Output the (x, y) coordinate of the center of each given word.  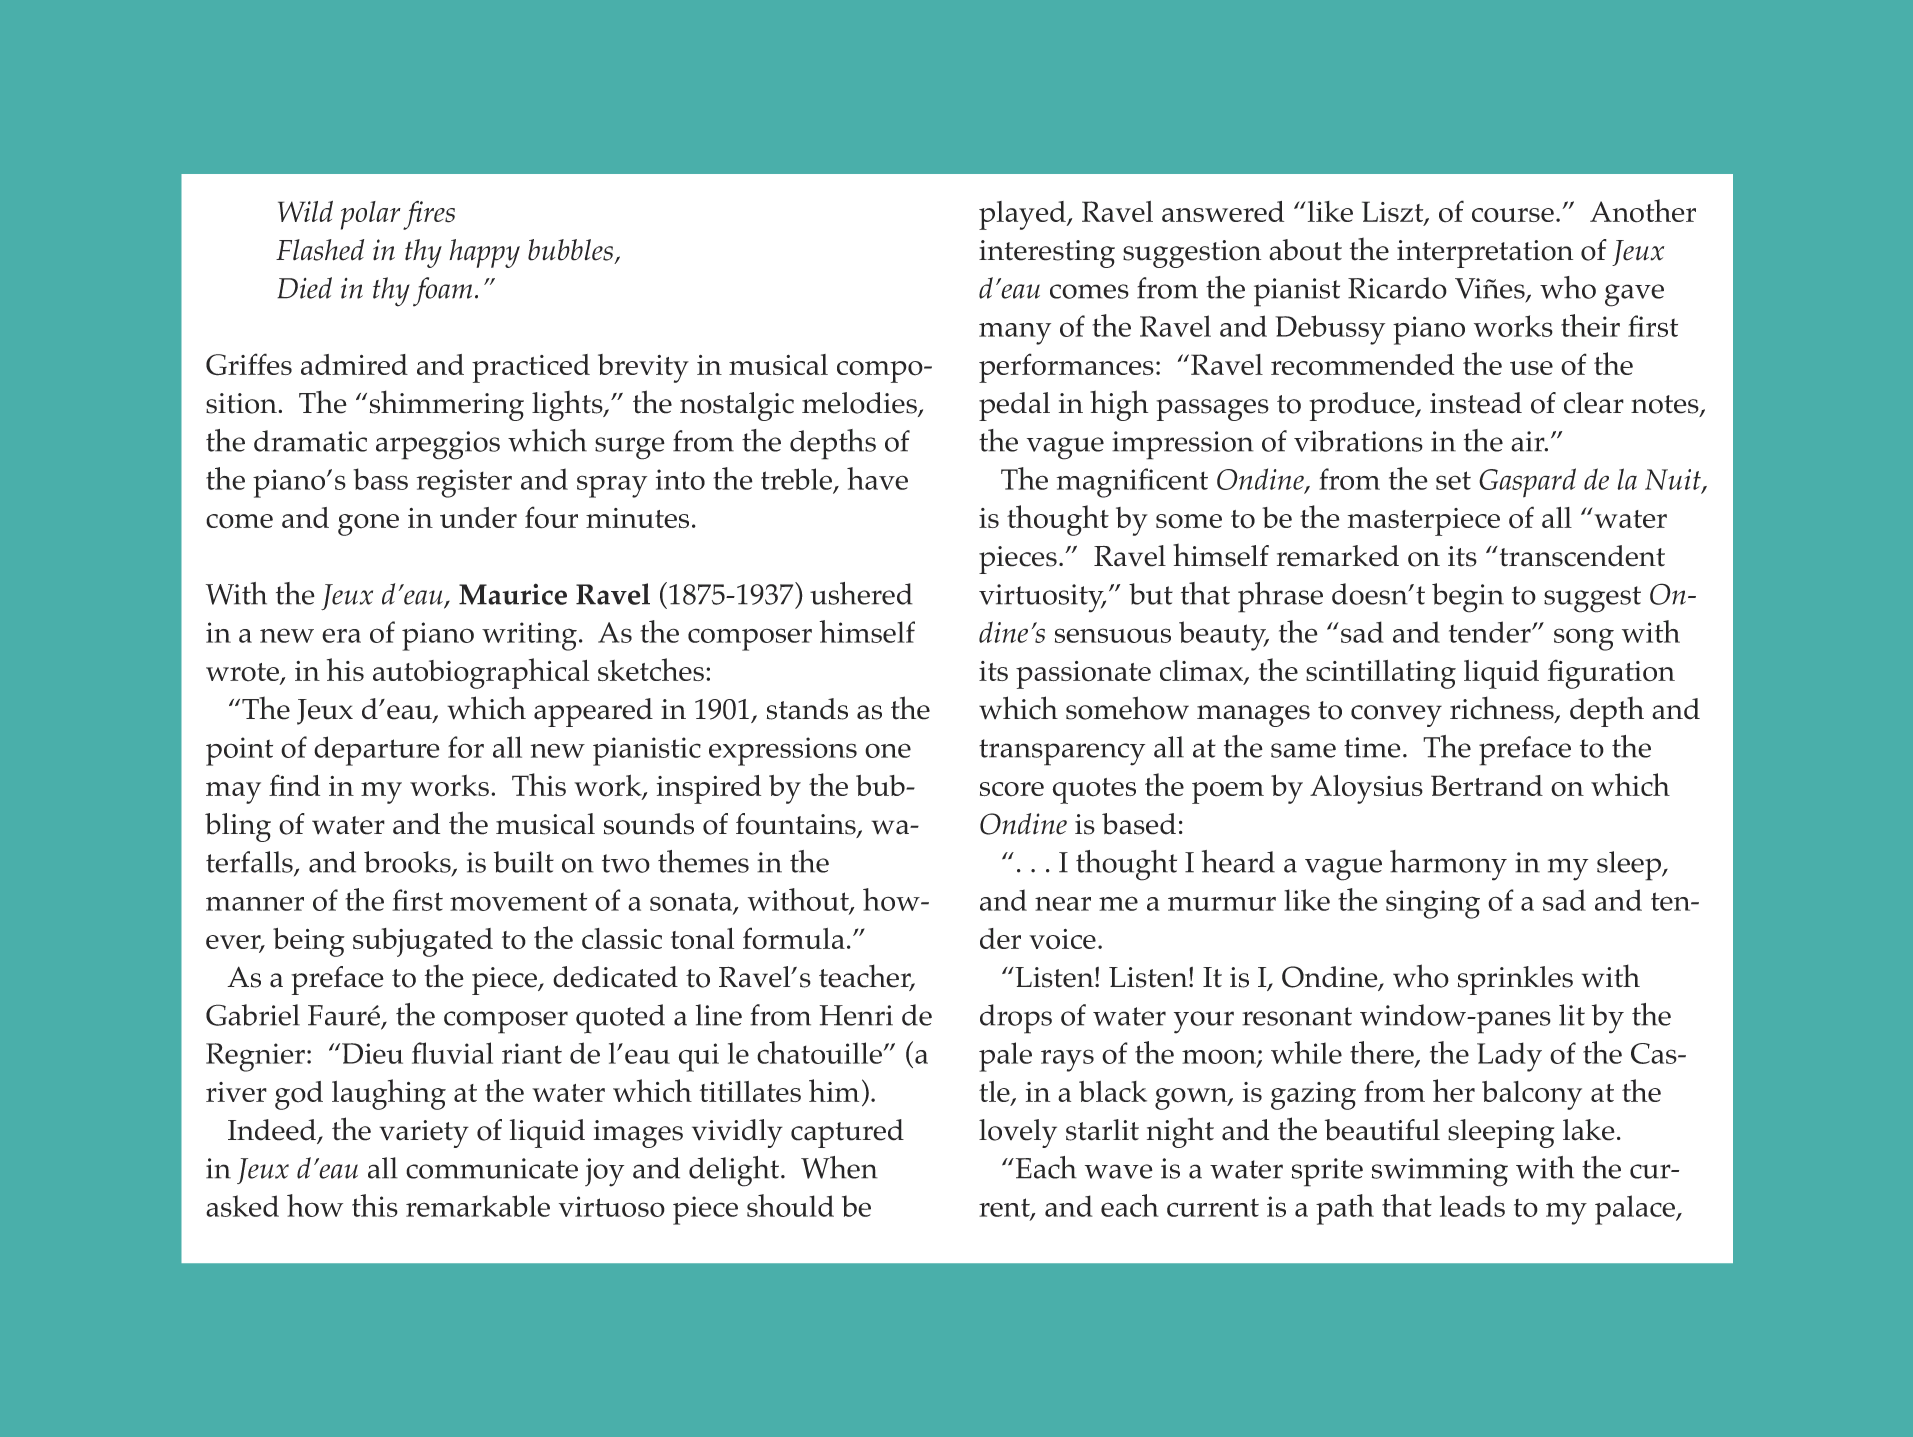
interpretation (1485, 254)
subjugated (423, 942)
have (877, 478)
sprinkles (1515, 980)
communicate (492, 1168)
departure (377, 751)
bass (380, 479)
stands (807, 709)
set (1453, 480)
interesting (1047, 254)
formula (794, 938)
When (839, 1167)
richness (1503, 709)
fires (429, 215)
